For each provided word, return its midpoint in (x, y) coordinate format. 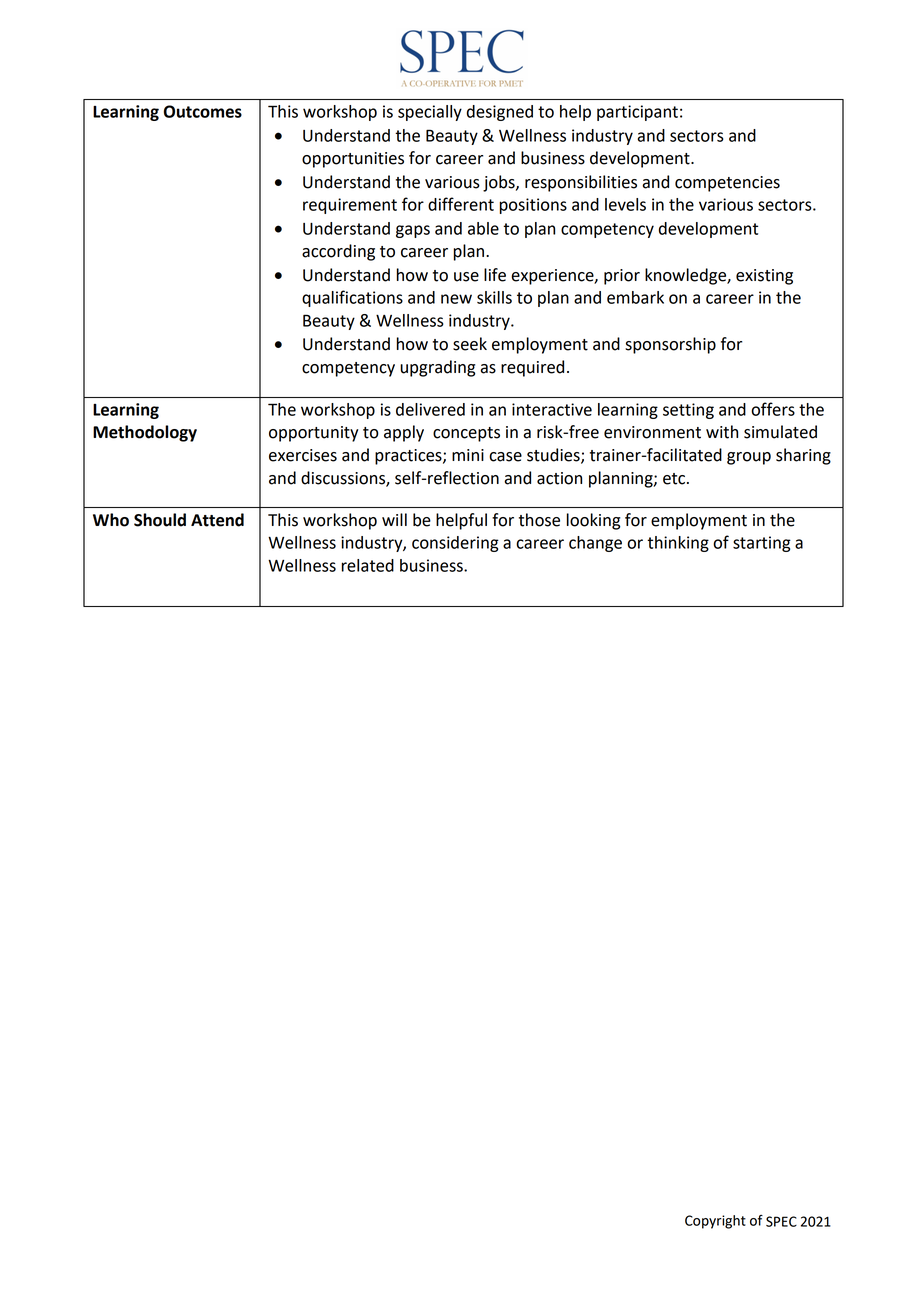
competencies (727, 184)
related (368, 565)
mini (468, 455)
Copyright (715, 1222)
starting (762, 544)
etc (675, 479)
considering (455, 544)
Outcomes (203, 111)
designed (500, 113)
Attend (217, 520)
